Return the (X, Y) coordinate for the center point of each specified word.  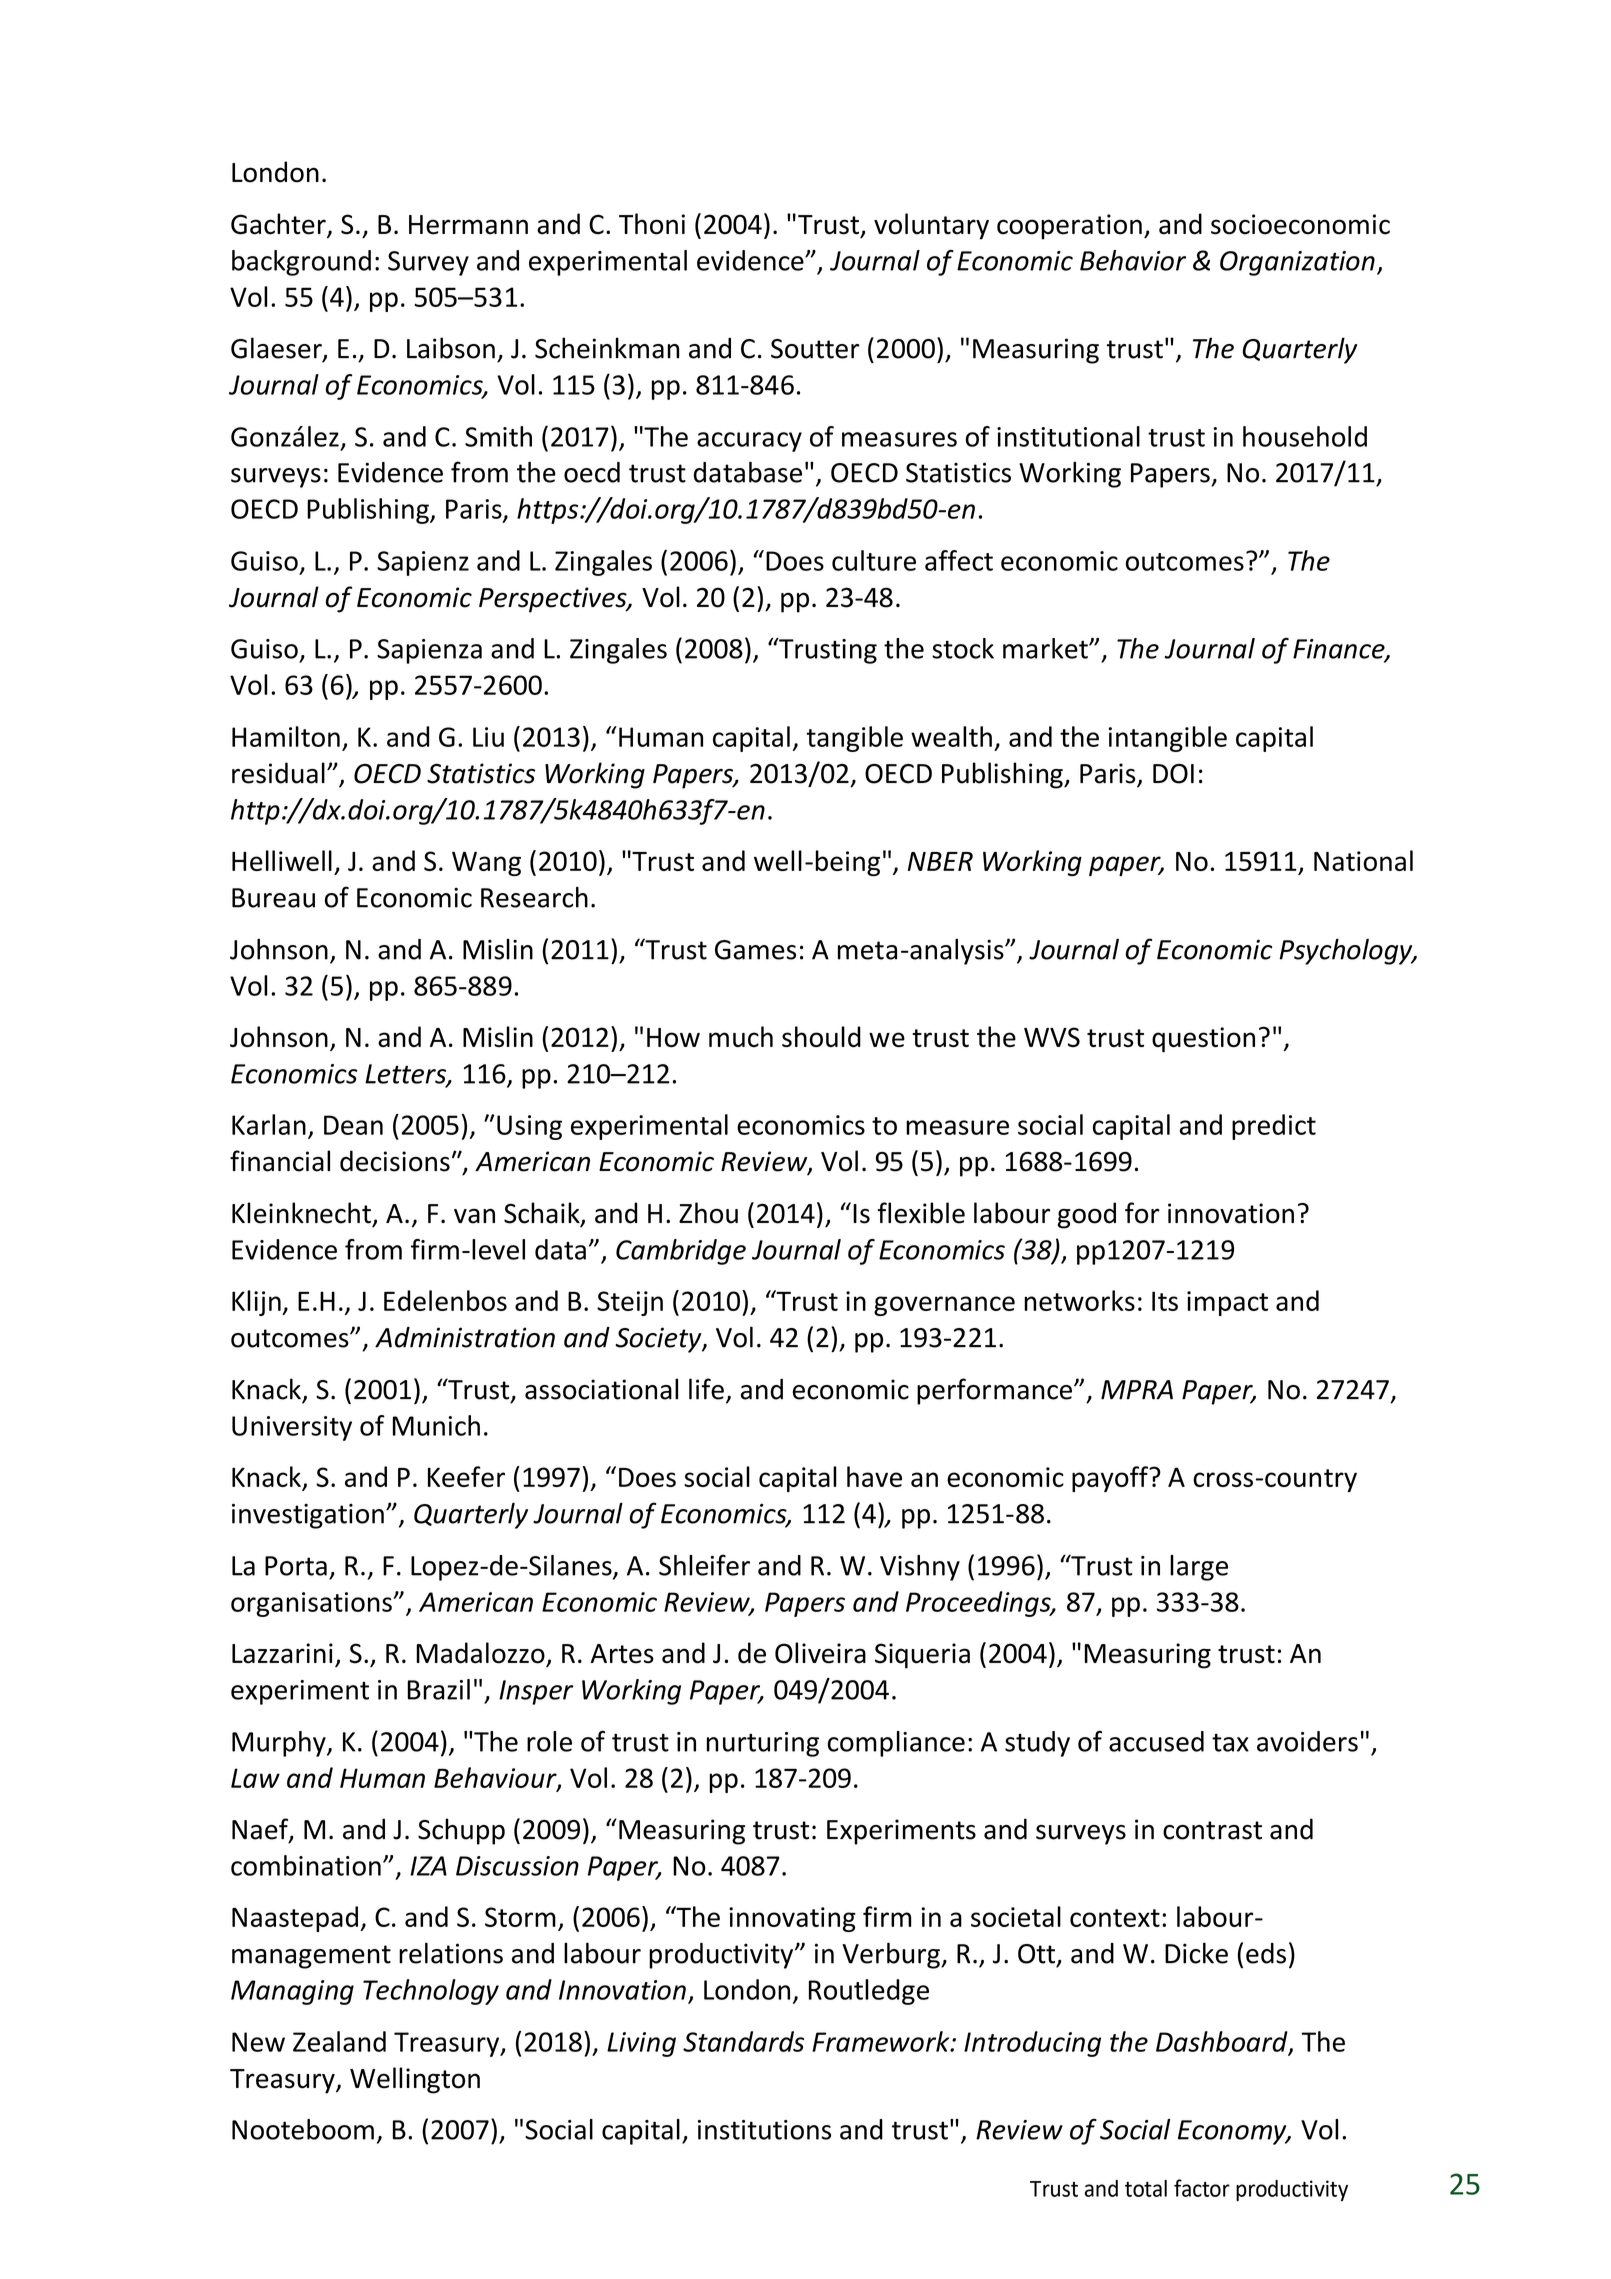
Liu (488, 737)
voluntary (931, 226)
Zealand (339, 2041)
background (301, 263)
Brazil (438, 1689)
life (706, 1389)
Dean (353, 1125)
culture (874, 560)
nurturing (763, 1744)
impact (1227, 1303)
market (1046, 648)
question (1203, 1040)
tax (1230, 1742)
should (821, 1036)
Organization (1297, 263)
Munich (436, 1425)
